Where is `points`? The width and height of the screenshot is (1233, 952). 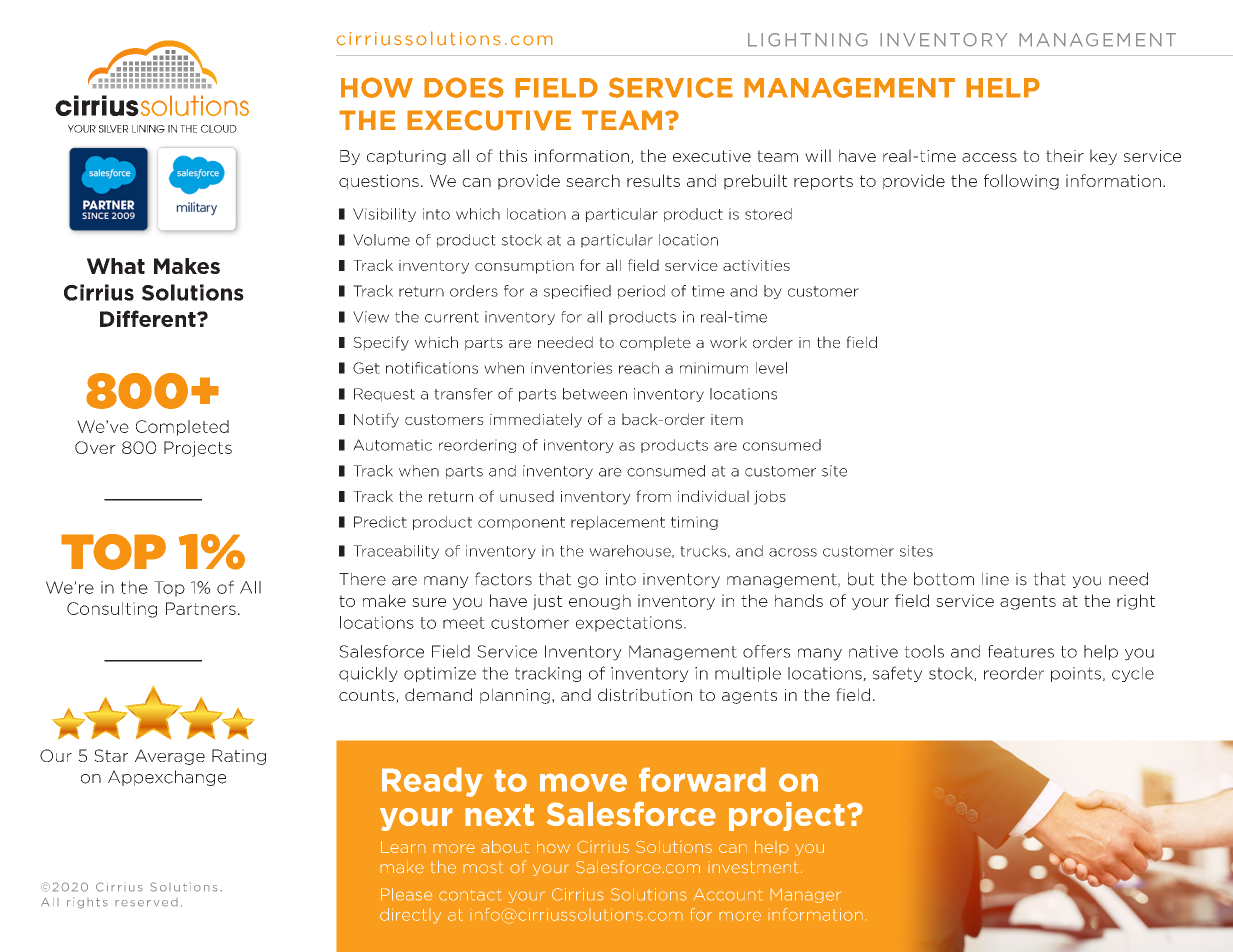
points is located at coordinates (1076, 674).
